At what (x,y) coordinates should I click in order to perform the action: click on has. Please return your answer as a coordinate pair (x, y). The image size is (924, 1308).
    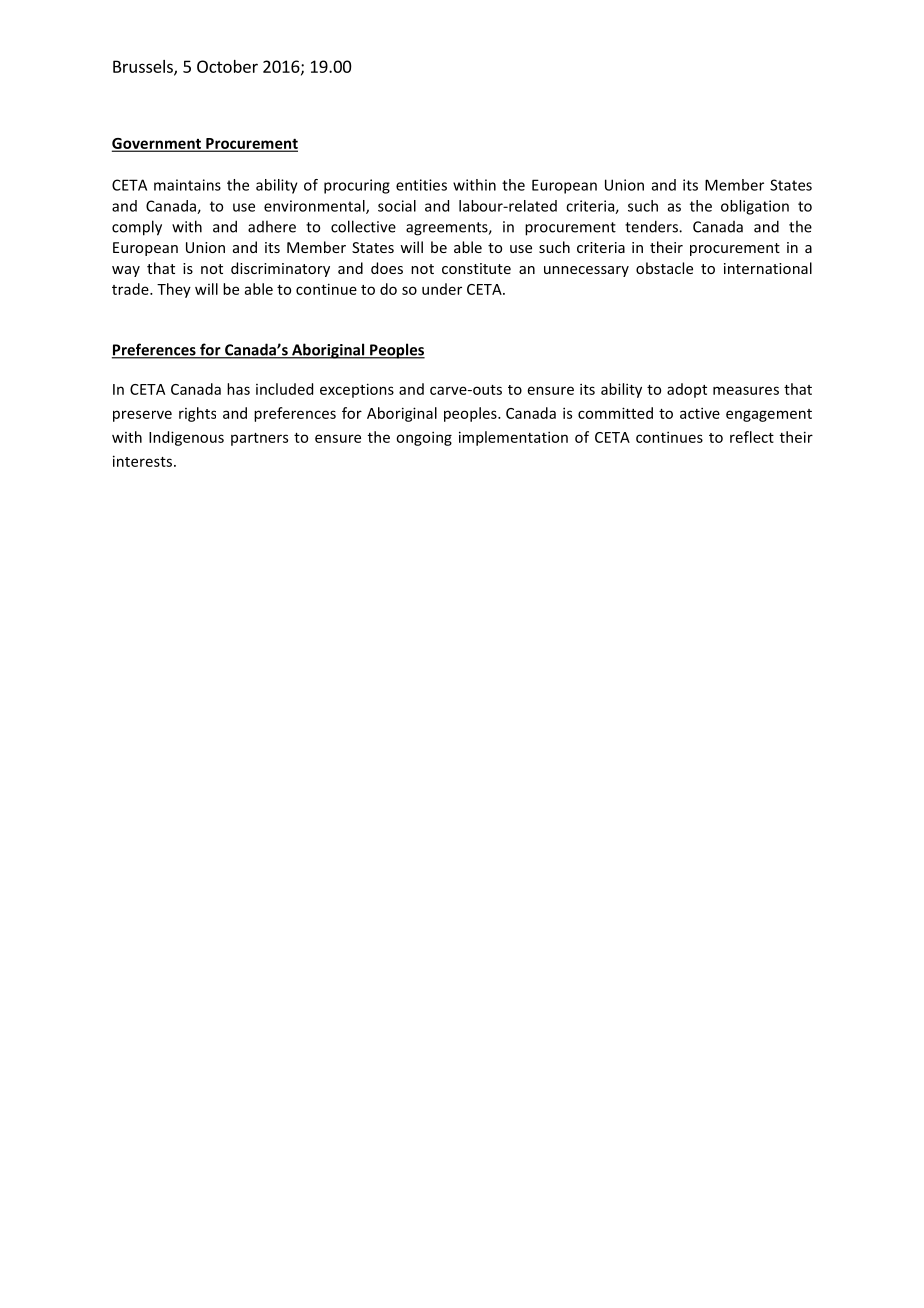
    Looking at the image, I should click on (238, 389).
